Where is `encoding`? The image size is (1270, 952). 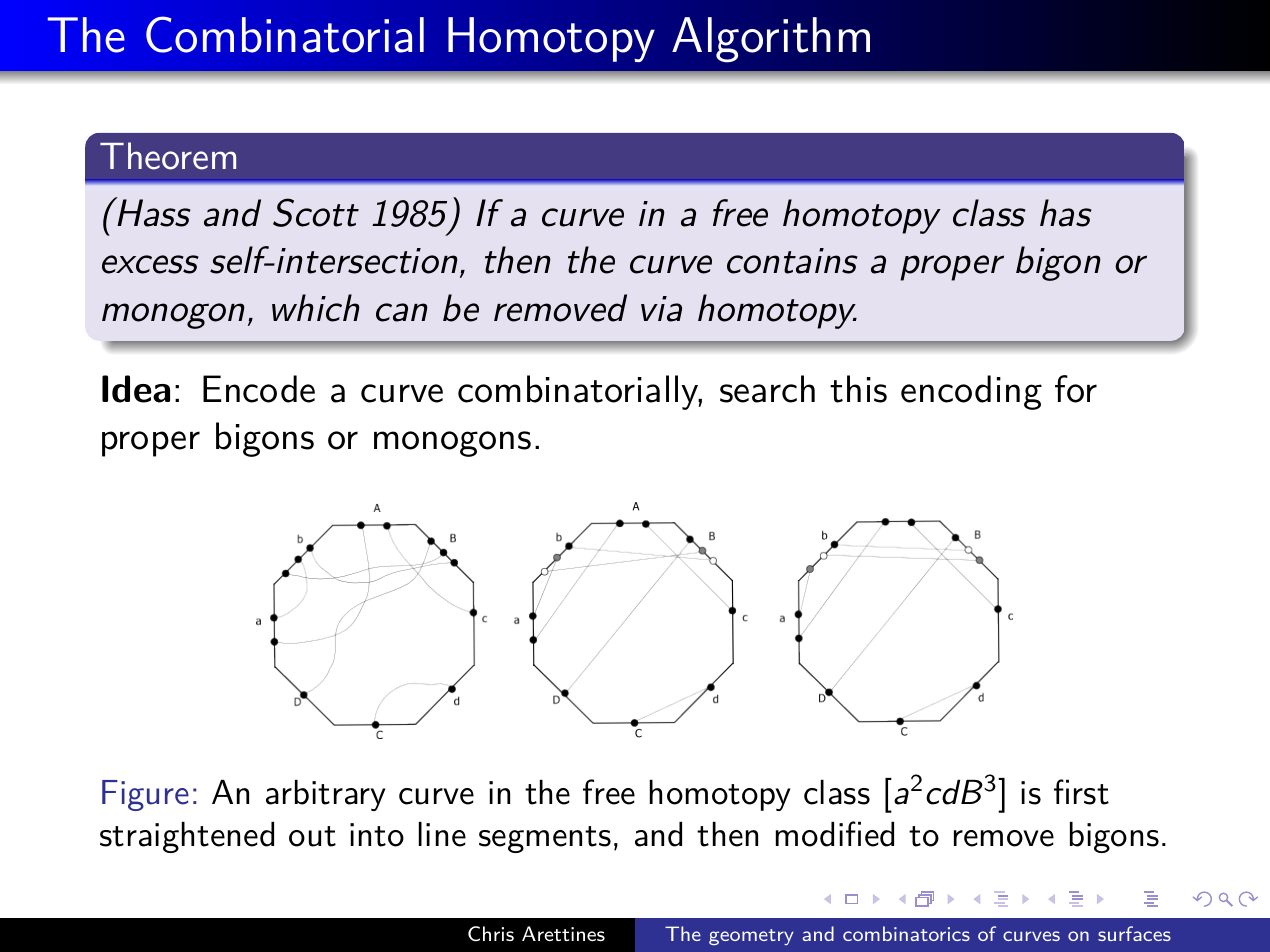
encoding is located at coordinates (971, 392).
